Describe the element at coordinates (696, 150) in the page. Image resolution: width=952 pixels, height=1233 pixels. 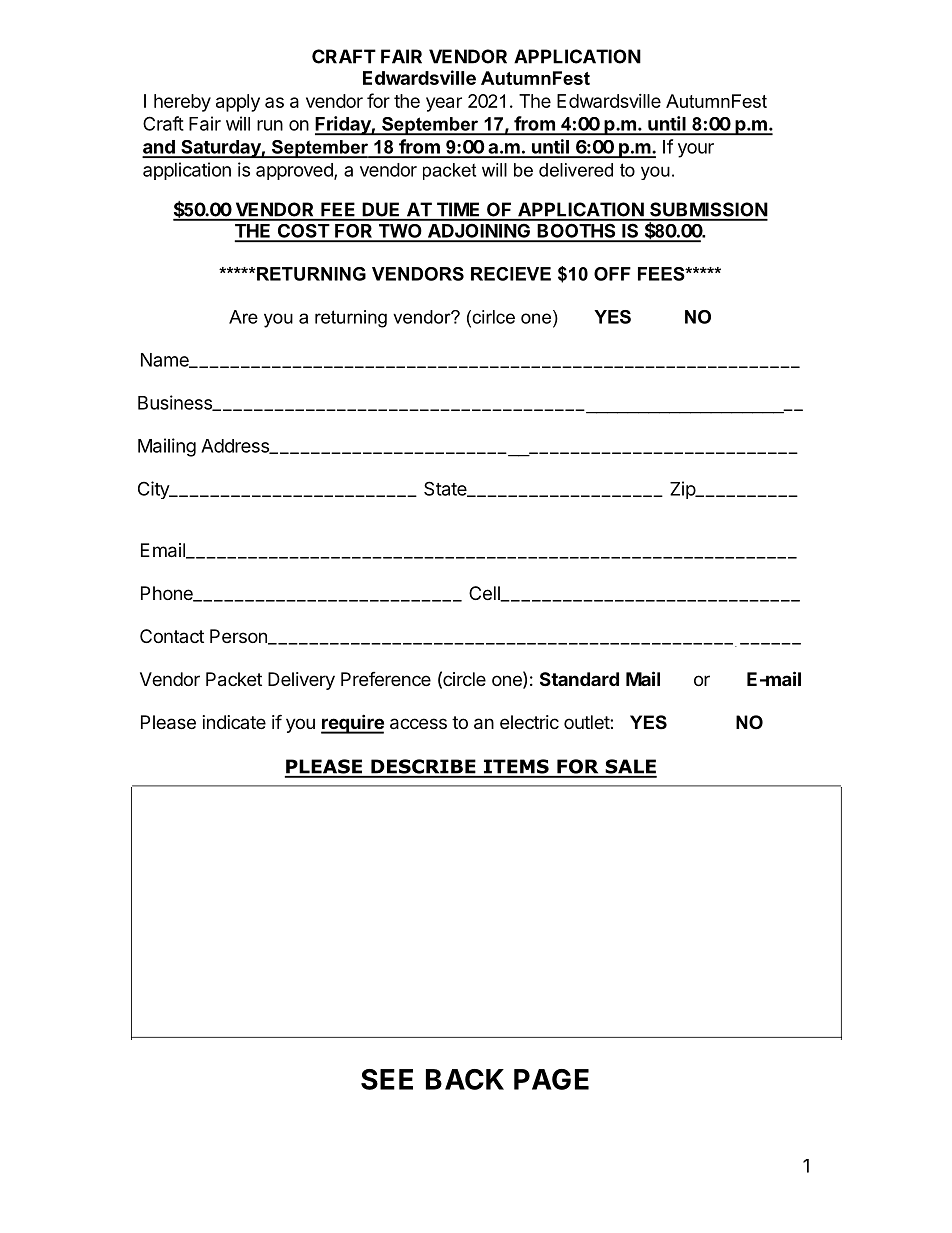
I see `your` at that location.
